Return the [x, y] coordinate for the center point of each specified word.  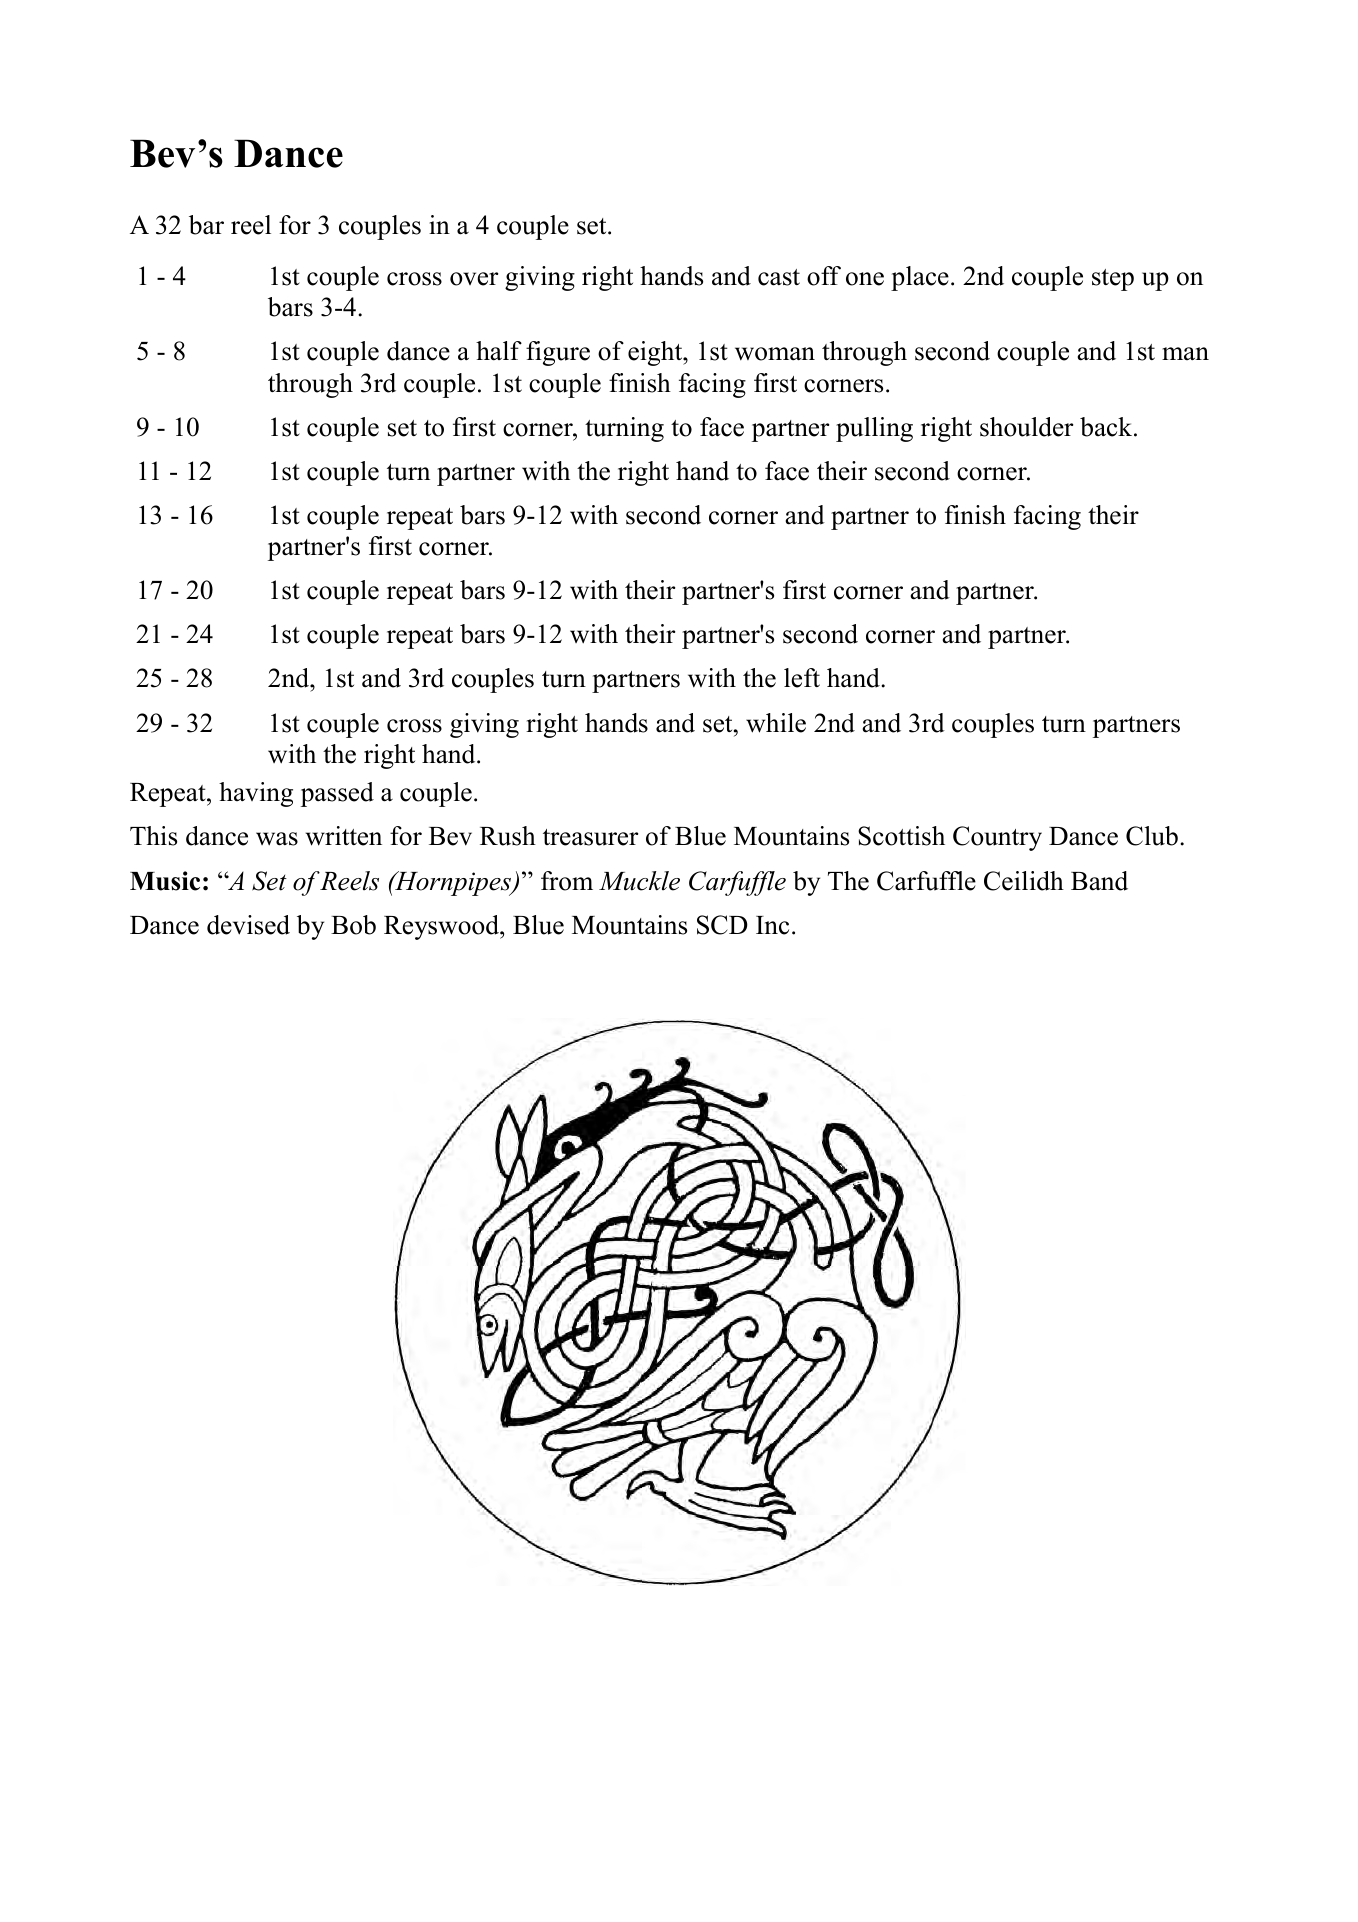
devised [248, 925]
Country [997, 838]
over [474, 279]
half [499, 351]
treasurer [590, 837]
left [802, 678]
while [776, 723]
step [1113, 280]
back [1107, 427]
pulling [874, 429]
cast [779, 277]
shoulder [1026, 427]
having [256, 794]
